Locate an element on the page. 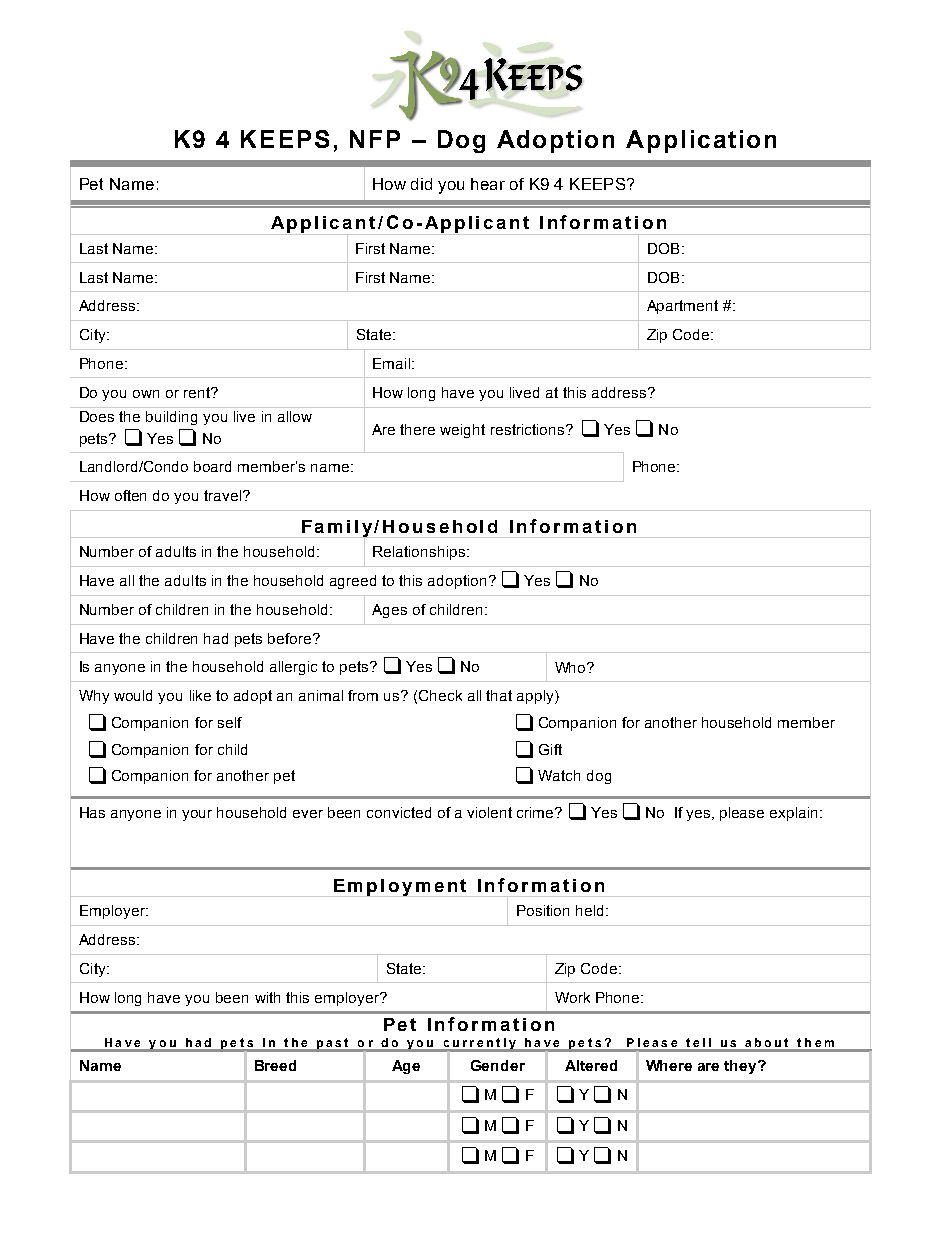  board is located at coordinates (212, 466).
